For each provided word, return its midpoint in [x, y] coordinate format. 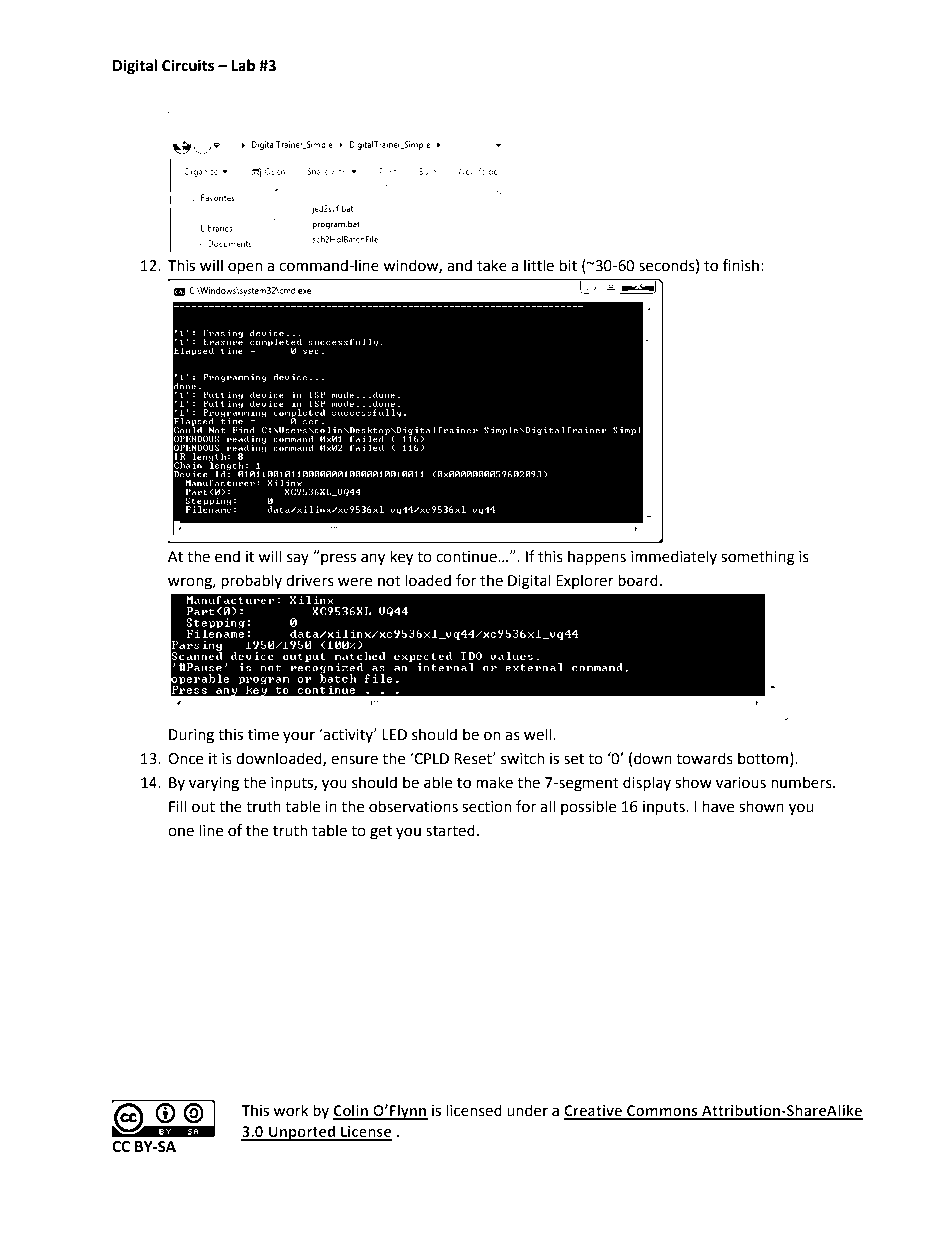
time [263, 735]
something [758, 558]
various [741, 783]
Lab [243, 65]
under [527, 1110]
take [492, 265]
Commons [662, 1112]
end [227, 556]
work [290, 1110]
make [494, 782]
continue [467, 557]
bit [568, 265]
